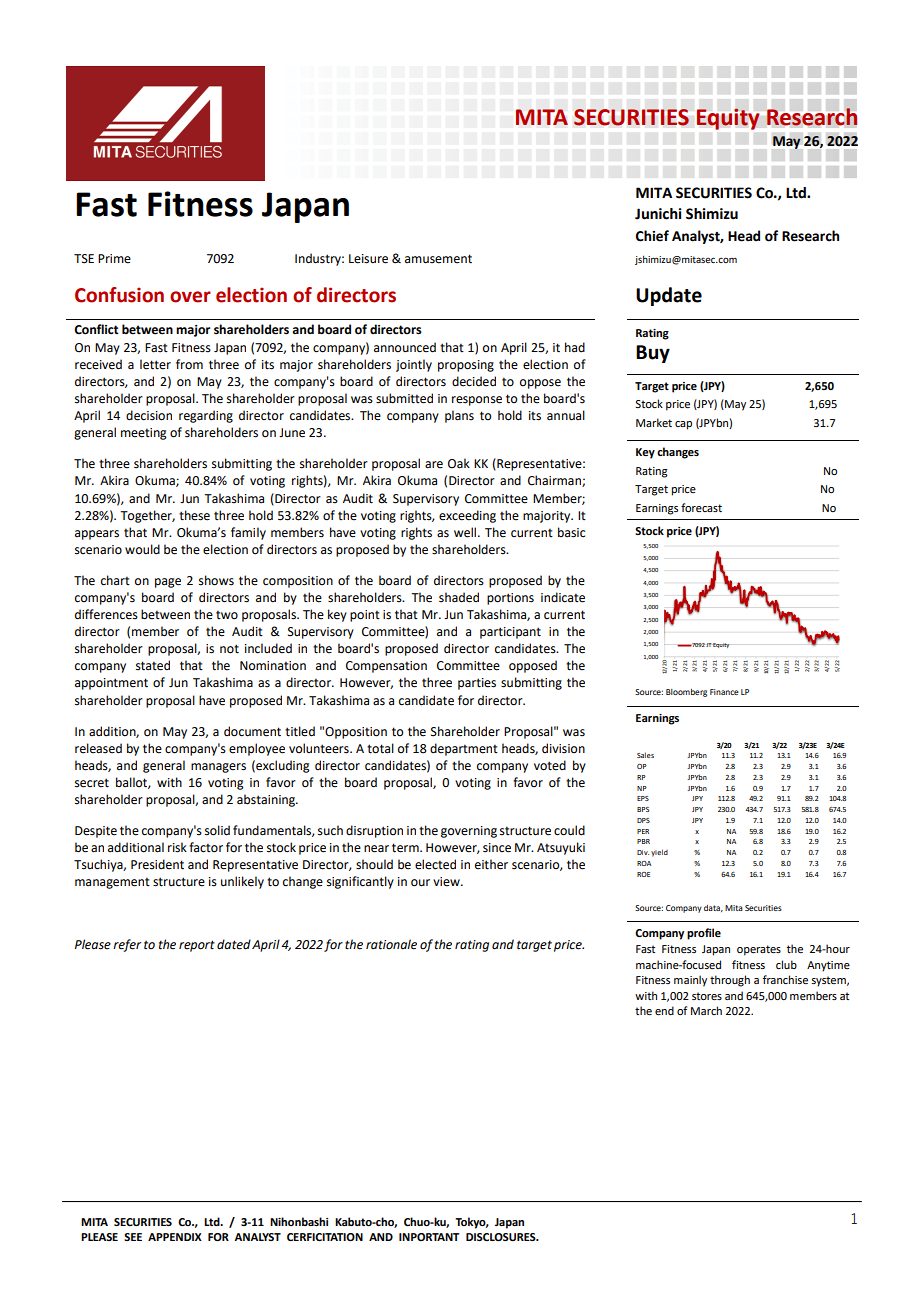  Describe the element at coordinates (114, 259) in the page. I see `Prime` at that location.
